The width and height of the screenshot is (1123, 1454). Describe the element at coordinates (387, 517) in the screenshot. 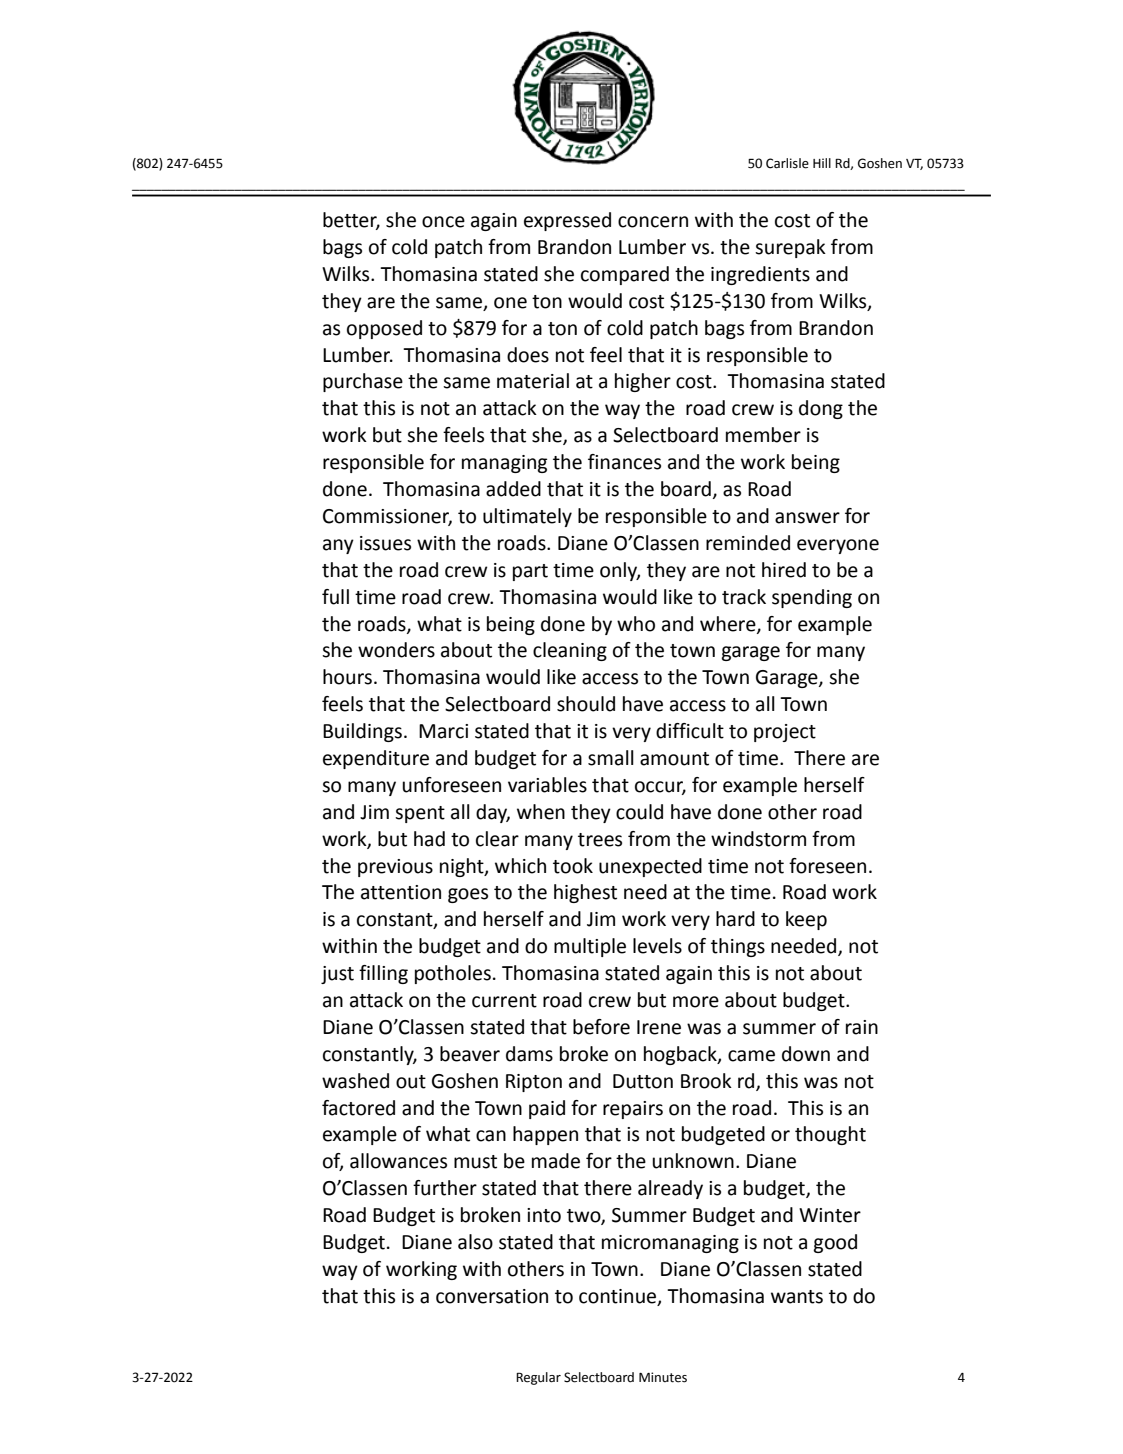

I see `Commissioner` at that location.
